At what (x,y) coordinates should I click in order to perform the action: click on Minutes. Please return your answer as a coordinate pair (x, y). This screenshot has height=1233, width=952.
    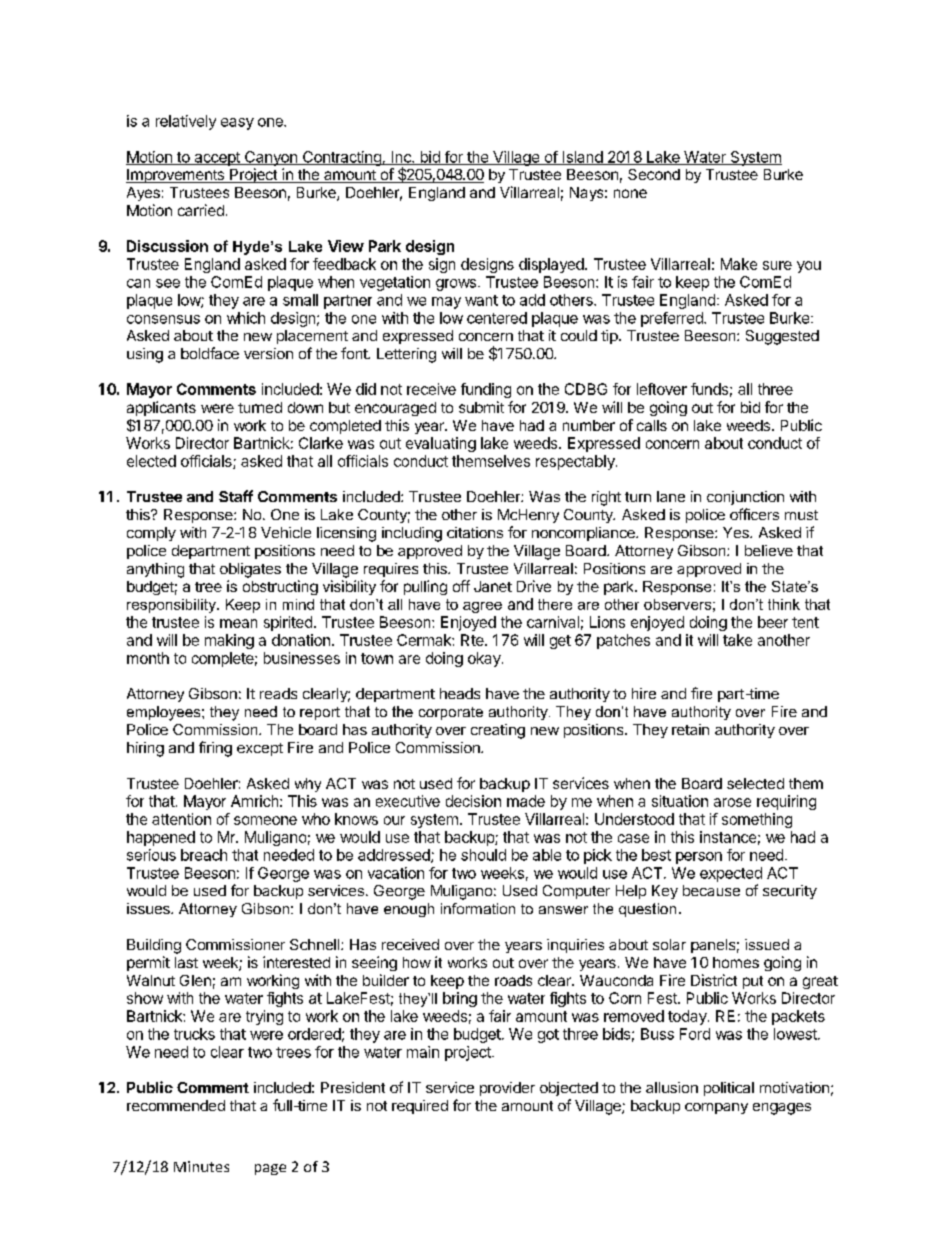
    Looking at the image, I should click on (201, 1166).
